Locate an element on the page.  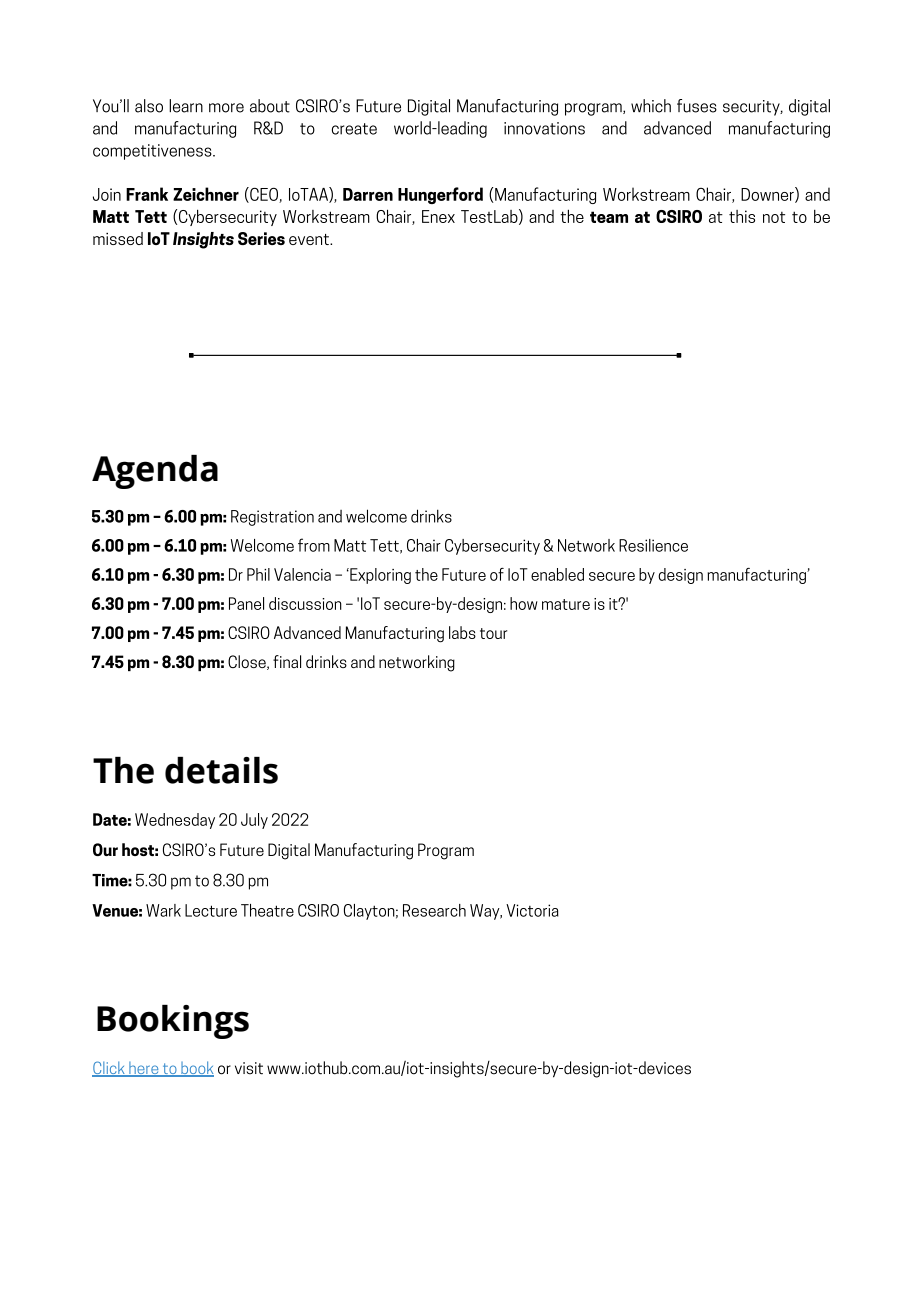
Research is located at coordinates (434, 910).
